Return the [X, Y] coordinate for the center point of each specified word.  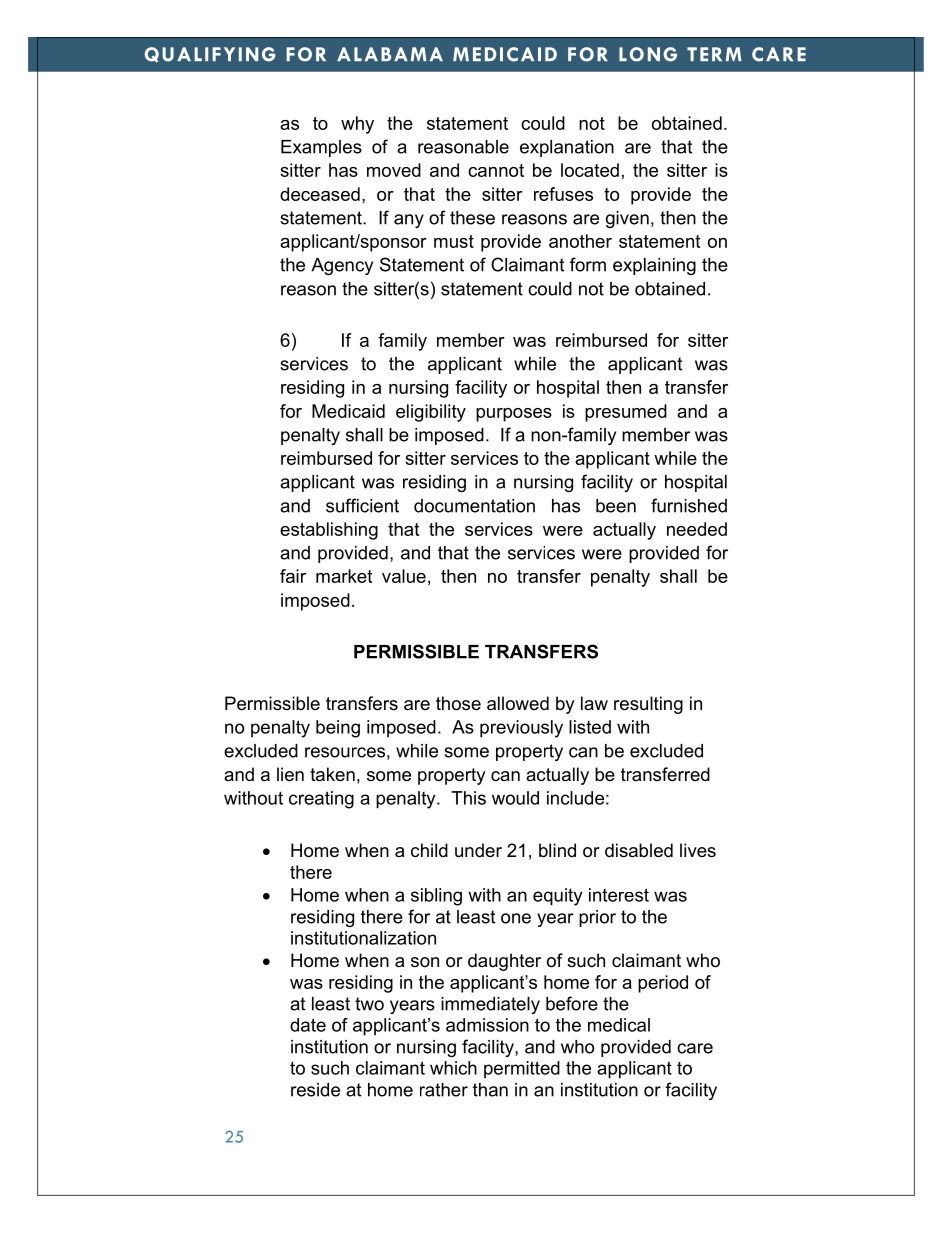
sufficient [362, 505]
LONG [648, 54]
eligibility [431, 413]
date [308, 1025]
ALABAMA [390, 54]
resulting [648, 705]
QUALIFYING [210, 55]
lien [290, 774]
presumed [626, 413]
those [458, 703]
